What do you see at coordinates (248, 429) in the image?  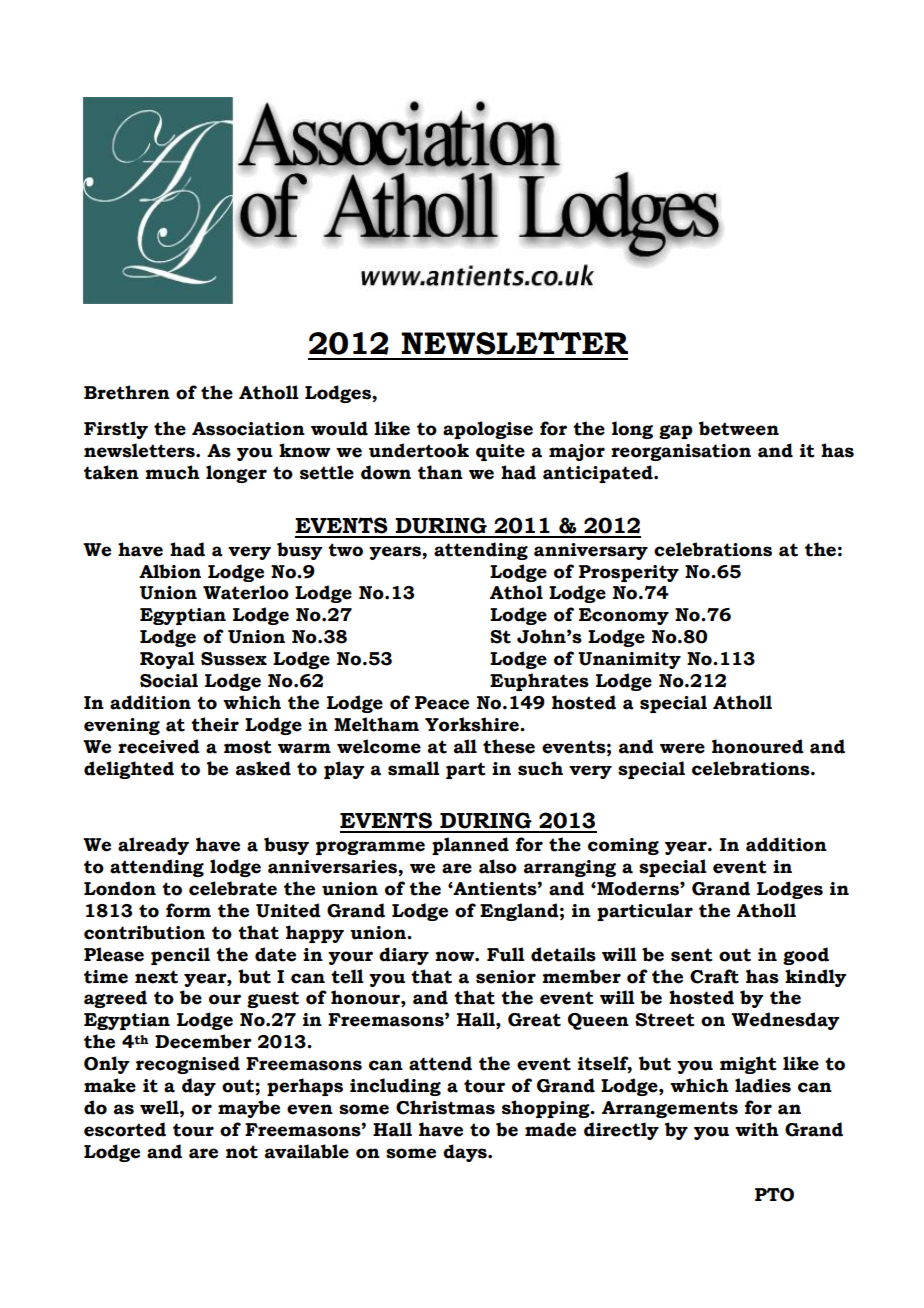 I see `Association` at bounding box center [248, 429].
